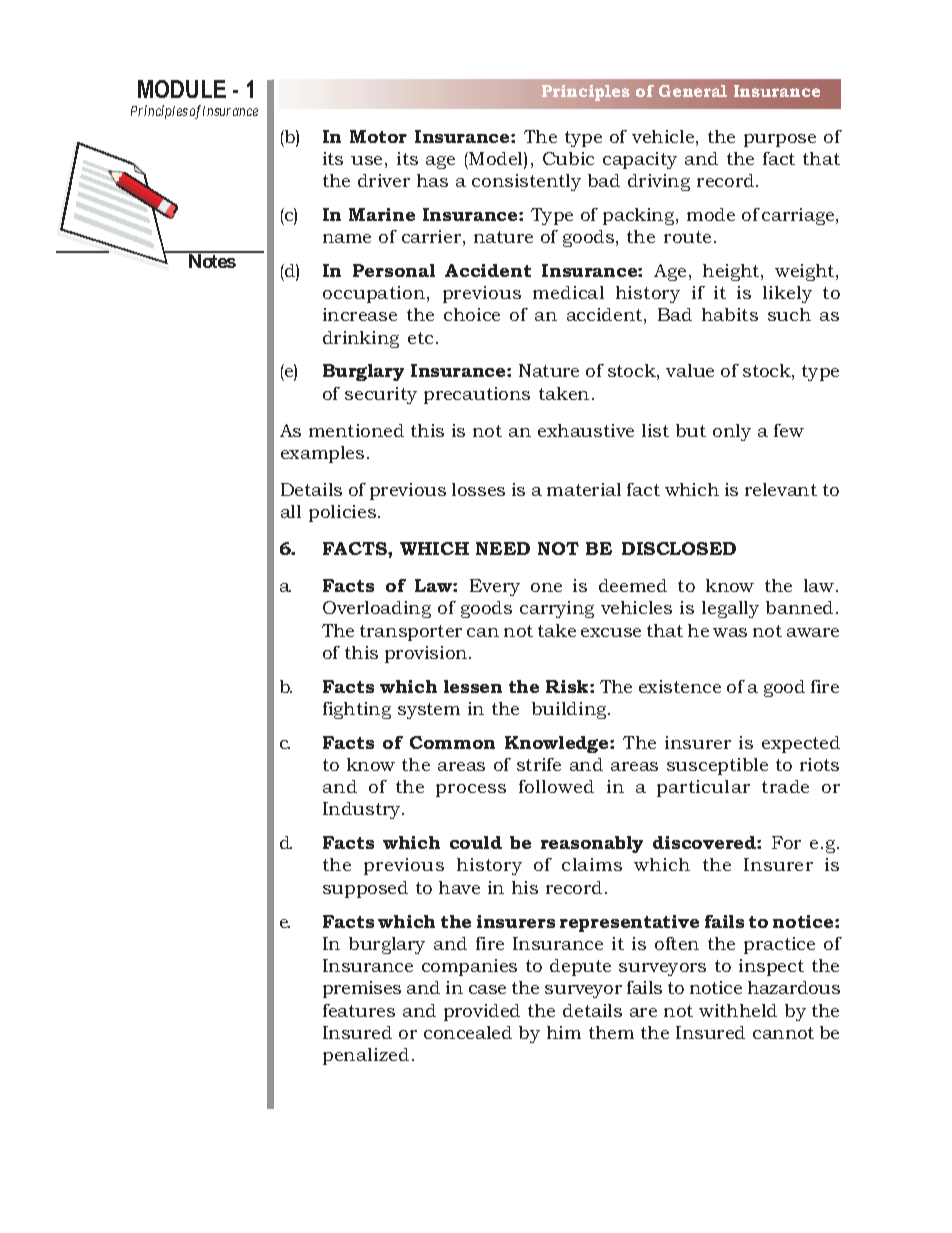 This document has height=1233, width=952. I want to click on features, so click(359, 1010).
